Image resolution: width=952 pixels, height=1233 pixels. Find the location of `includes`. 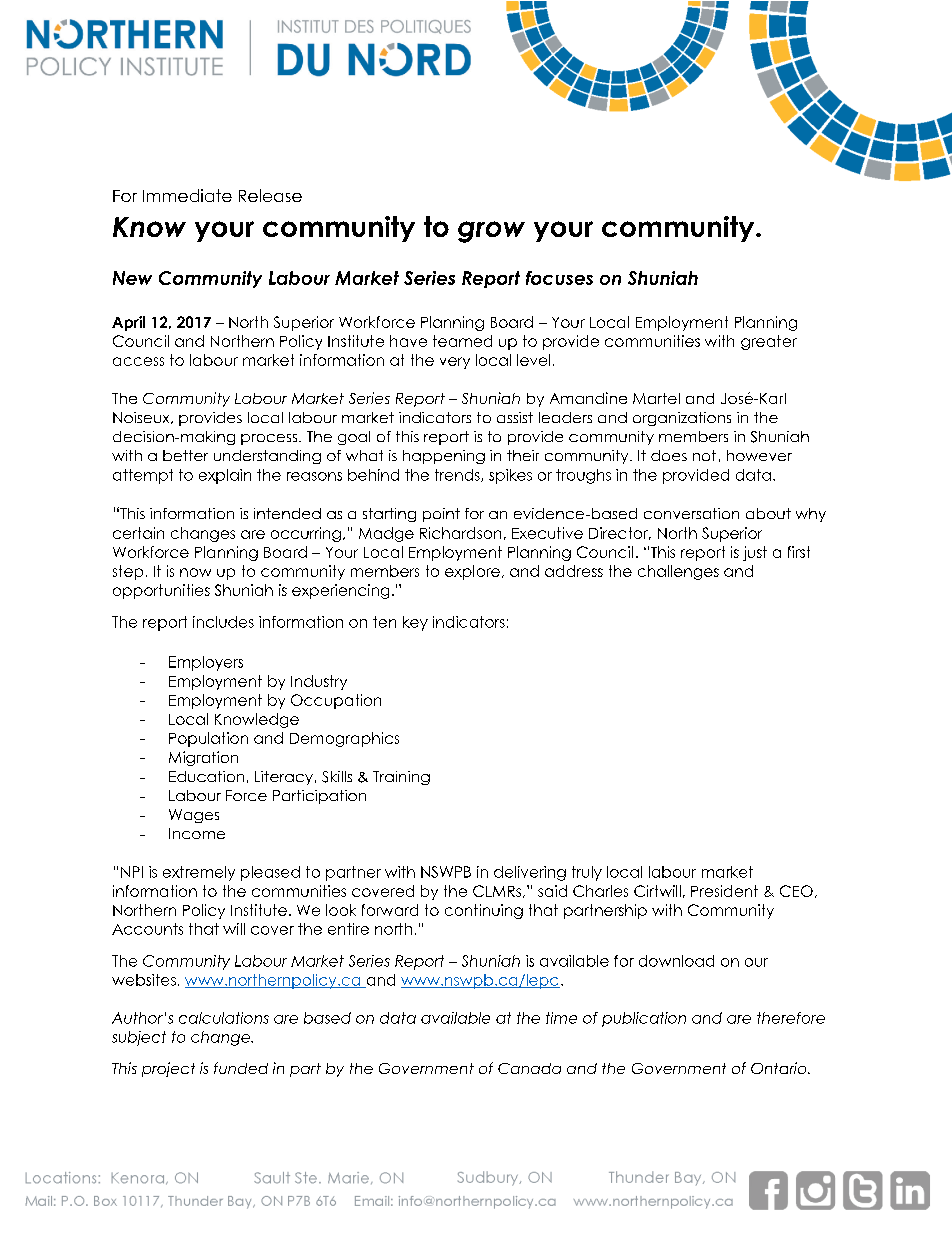

includes is located at coordinates (223, 622).
